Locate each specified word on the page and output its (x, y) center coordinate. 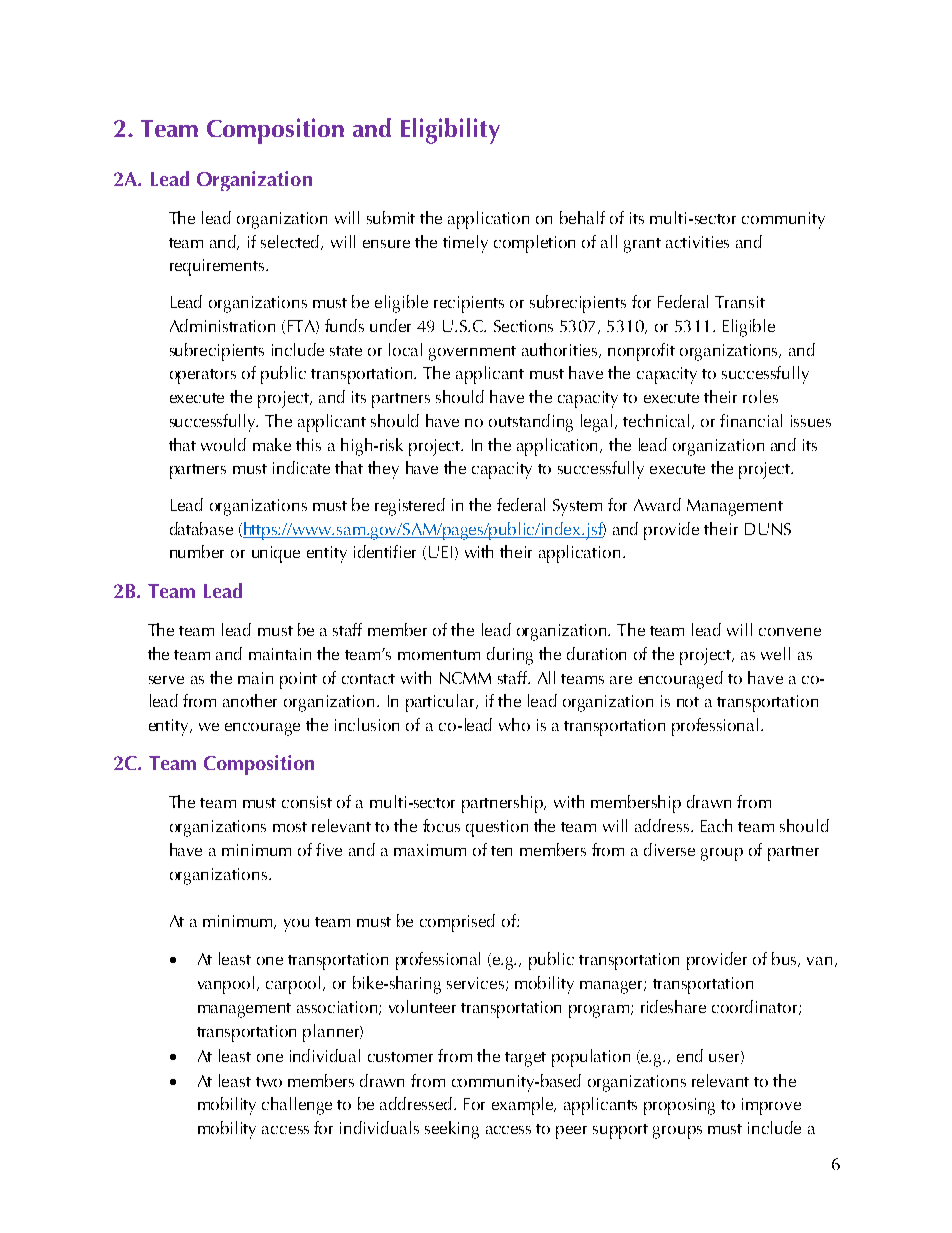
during (510, 656)
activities (697, 242)
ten (501, 851)
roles (760, 396)
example (524, 1106)
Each (716, 825)
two (269, 1082)
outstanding (531, 423)
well (775, 653)
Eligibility (450, 131)
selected (291, 242)
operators (203, 376)
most (290, 827)
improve (771, 1106)
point (298, 680)
